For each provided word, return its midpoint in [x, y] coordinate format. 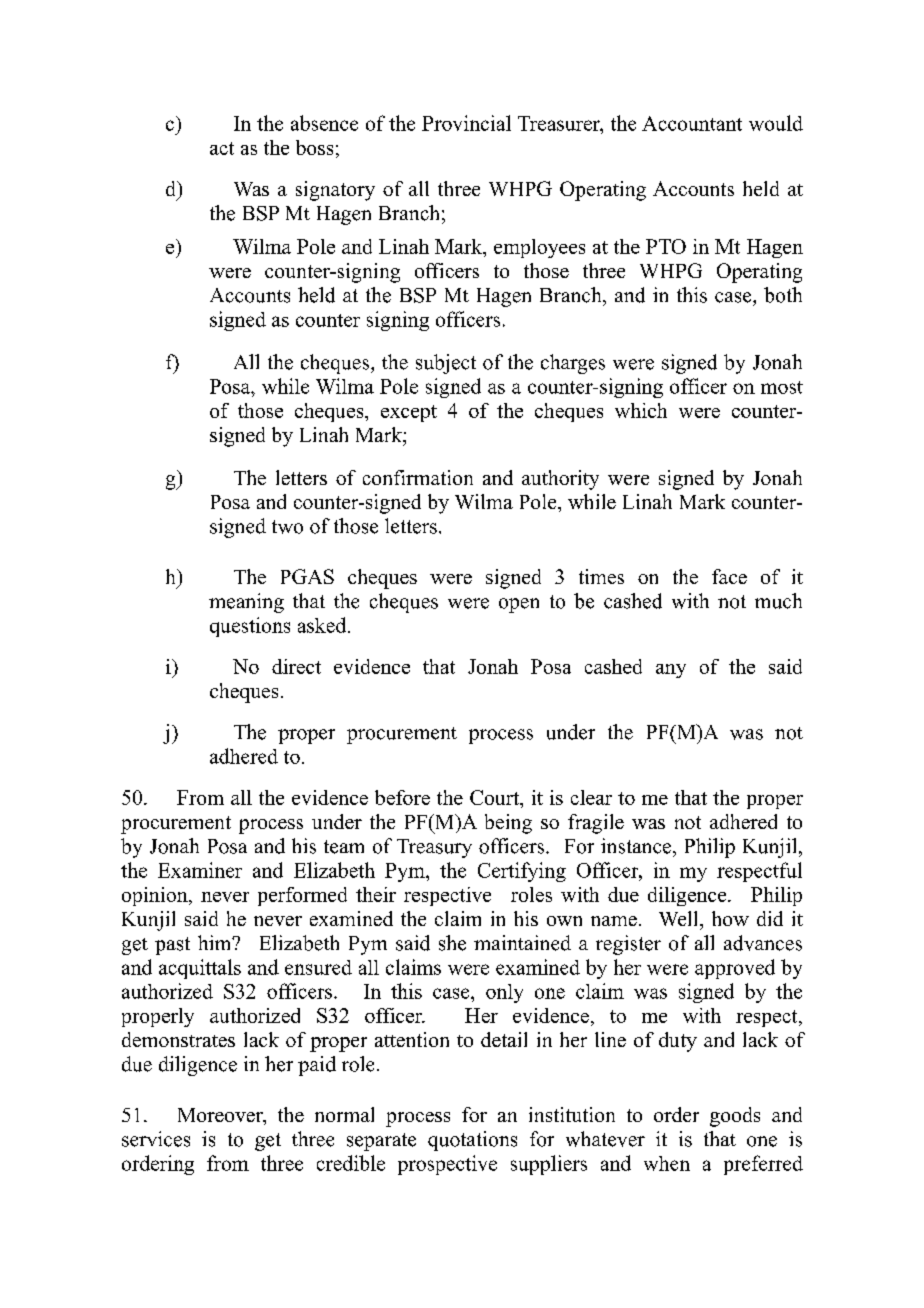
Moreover [221, 1116]
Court [495, 797]
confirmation [418, 477]
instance [637, 846]
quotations [472, 1141]
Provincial [466, 123]
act [222, 148]
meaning [246, 603]
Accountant [692, 123]
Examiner [200, 870]
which [641, 410]
